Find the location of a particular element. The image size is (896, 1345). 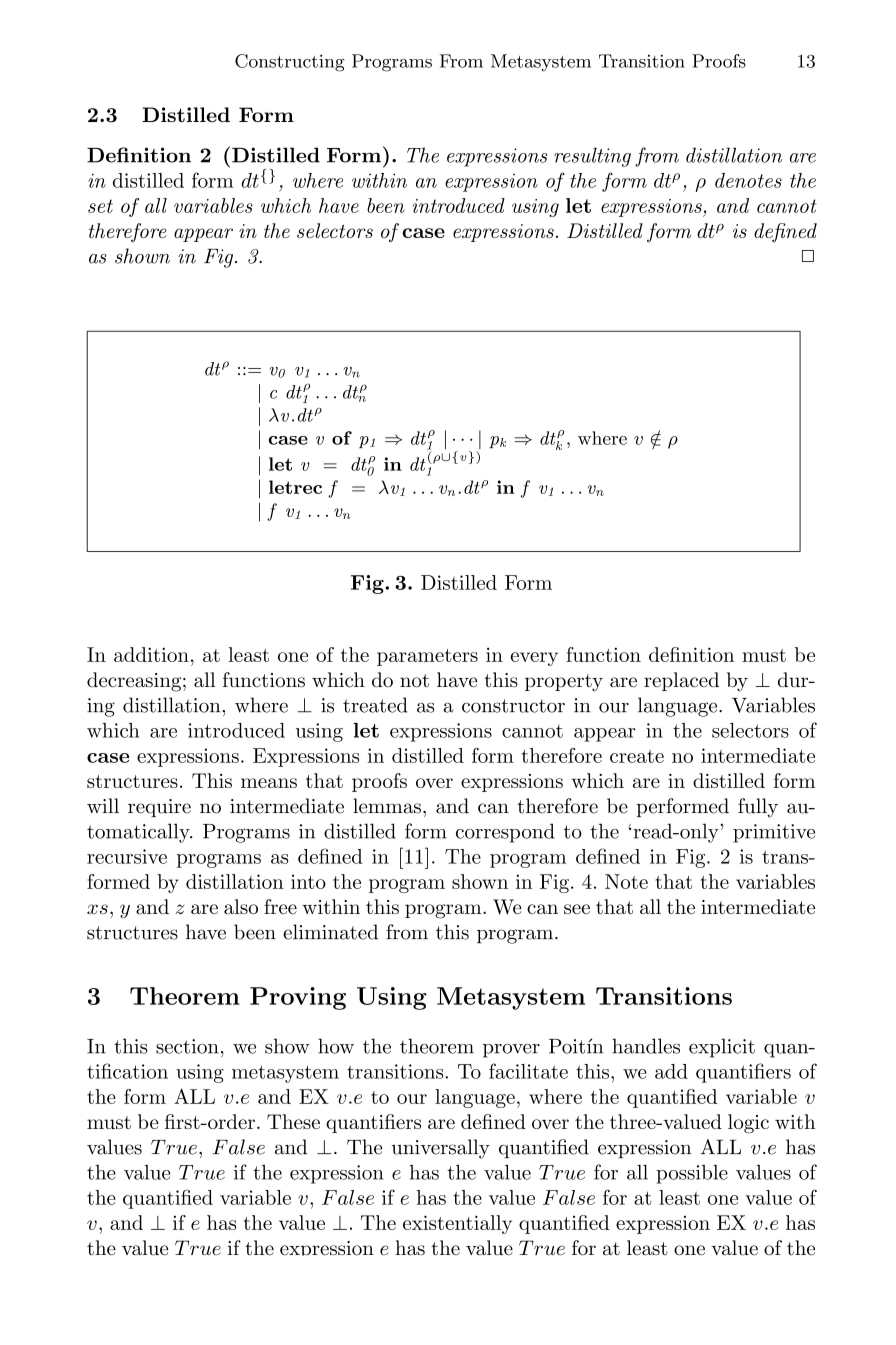

existentially is located at coordinates (457, 1224).
